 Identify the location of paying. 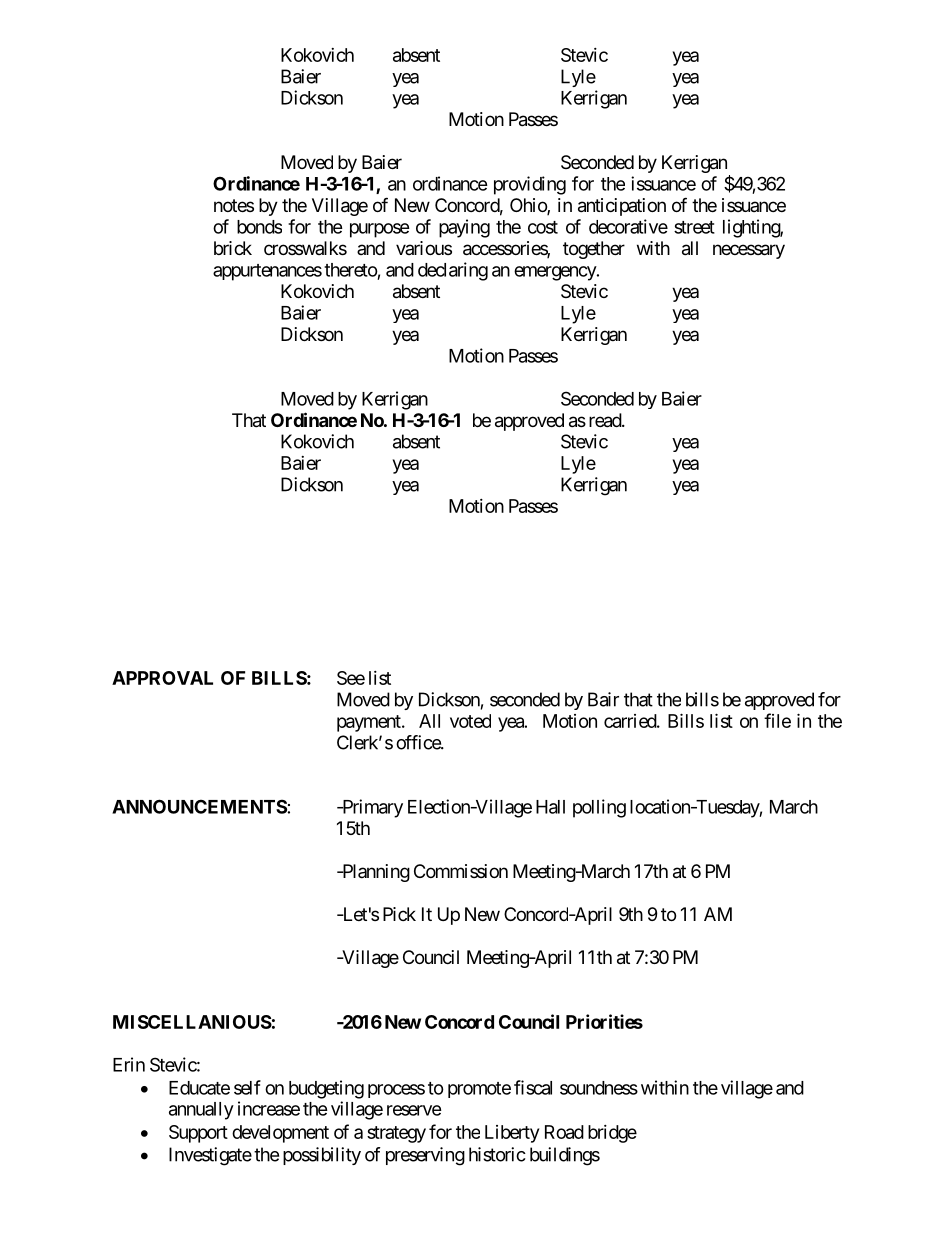
(464, 228).
